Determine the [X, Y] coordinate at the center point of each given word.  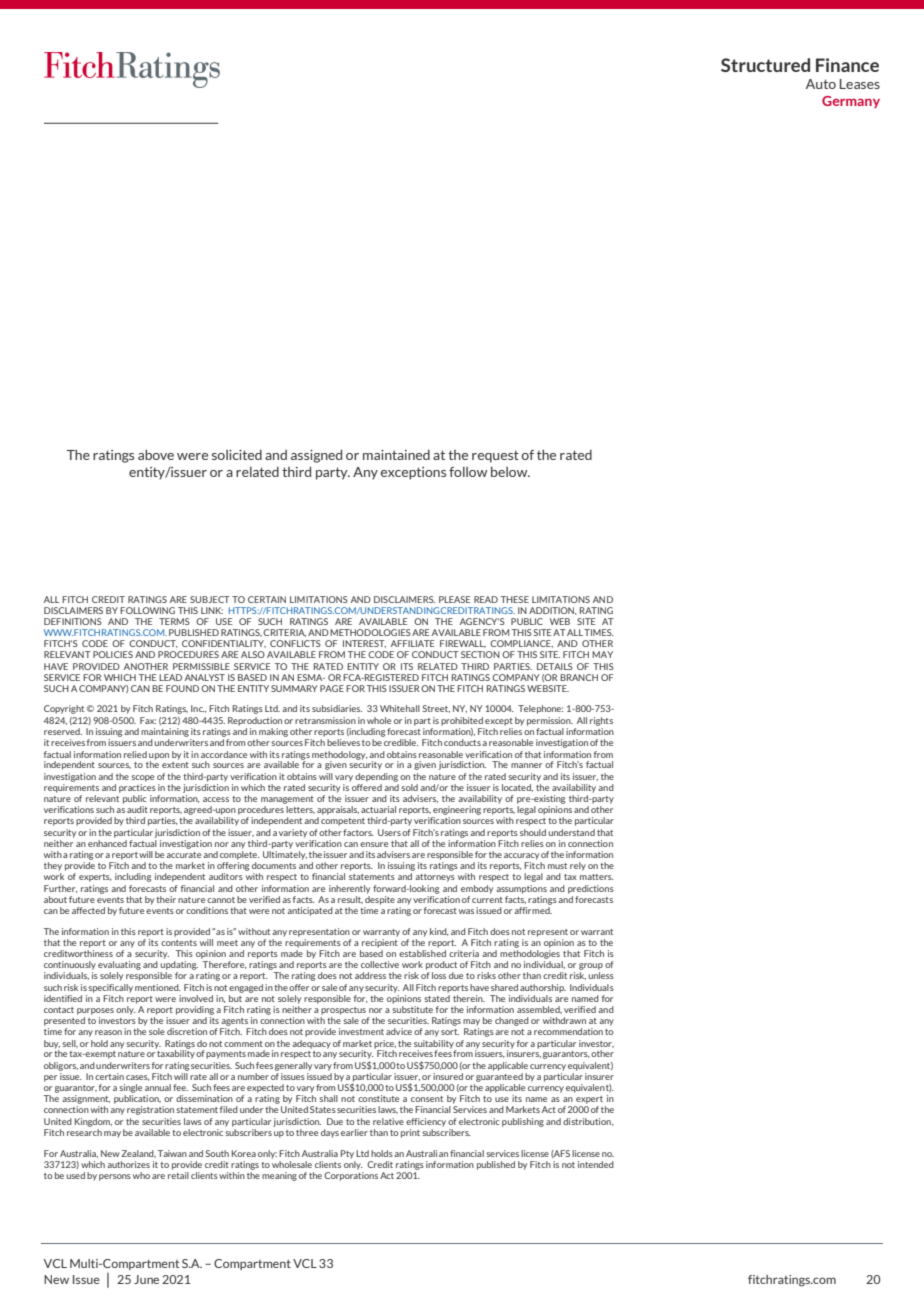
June [146, 1279]
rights [601, 721]
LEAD [170, 677]
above [156, 454]
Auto [821, 84]
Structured [765, 65]
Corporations [351, 1176]
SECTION [480, 654]
